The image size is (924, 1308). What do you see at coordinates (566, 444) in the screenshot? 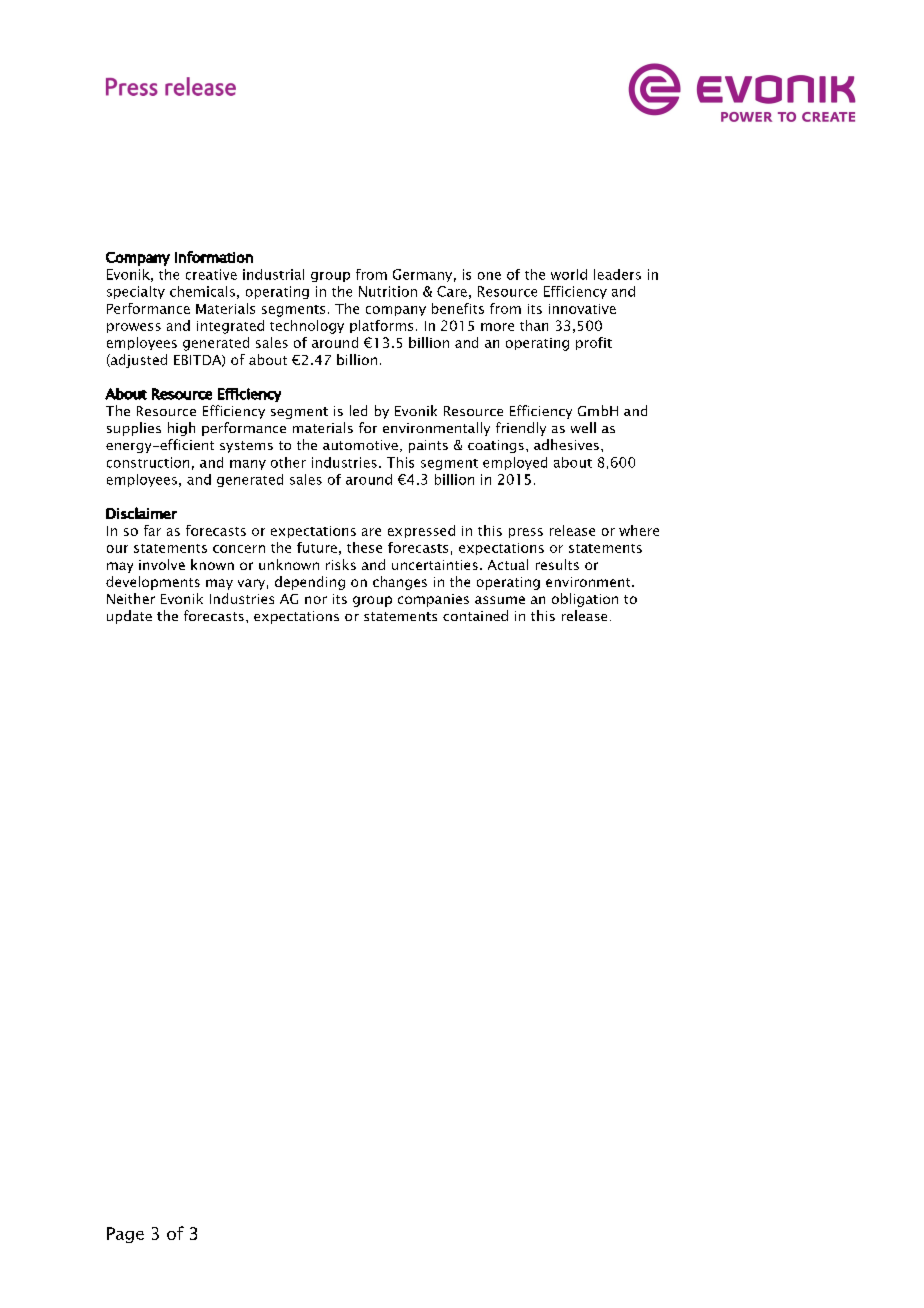
I see `adhesives` at bounding box center [566, 444].
